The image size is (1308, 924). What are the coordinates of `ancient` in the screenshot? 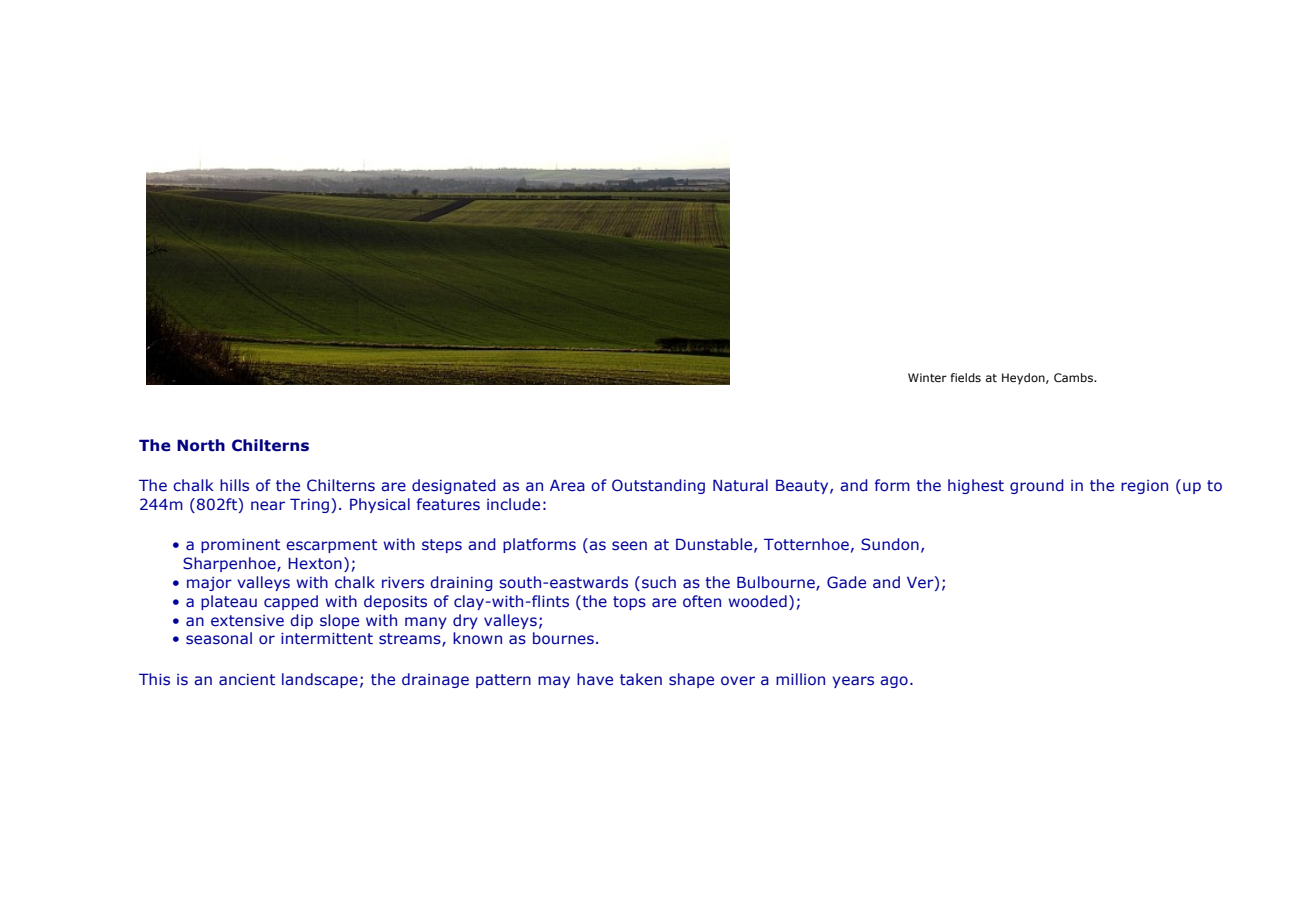 It's located at (247, 680).
